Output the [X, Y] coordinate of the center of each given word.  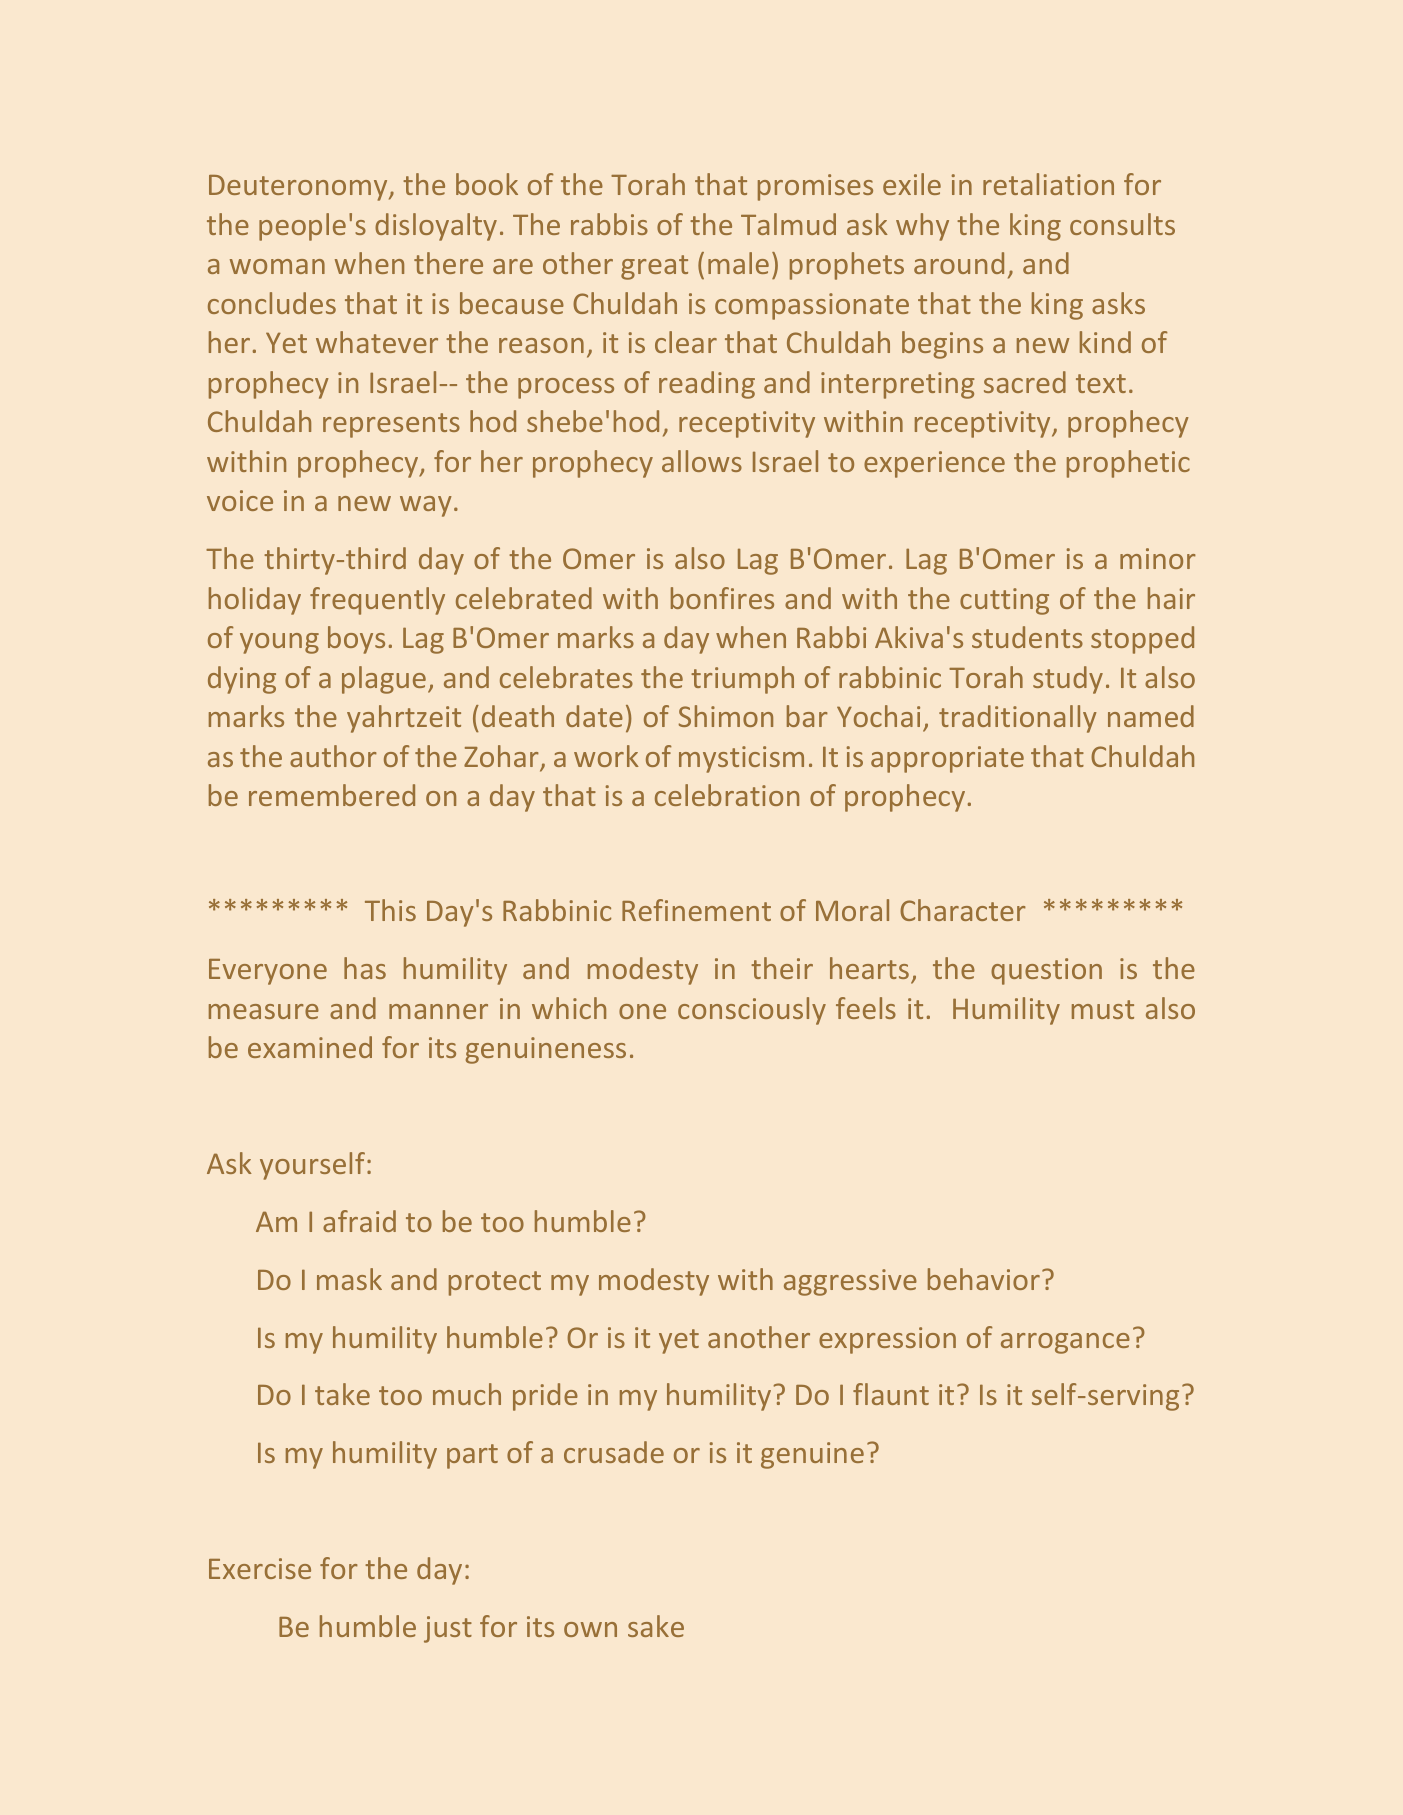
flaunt [891, 1394]
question [1046, 971]
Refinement [696, 910]
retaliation [1048, 184]
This [390, 910]
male [738, 263]
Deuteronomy [299, 188]
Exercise [260, 1568]
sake [656, 1626]
